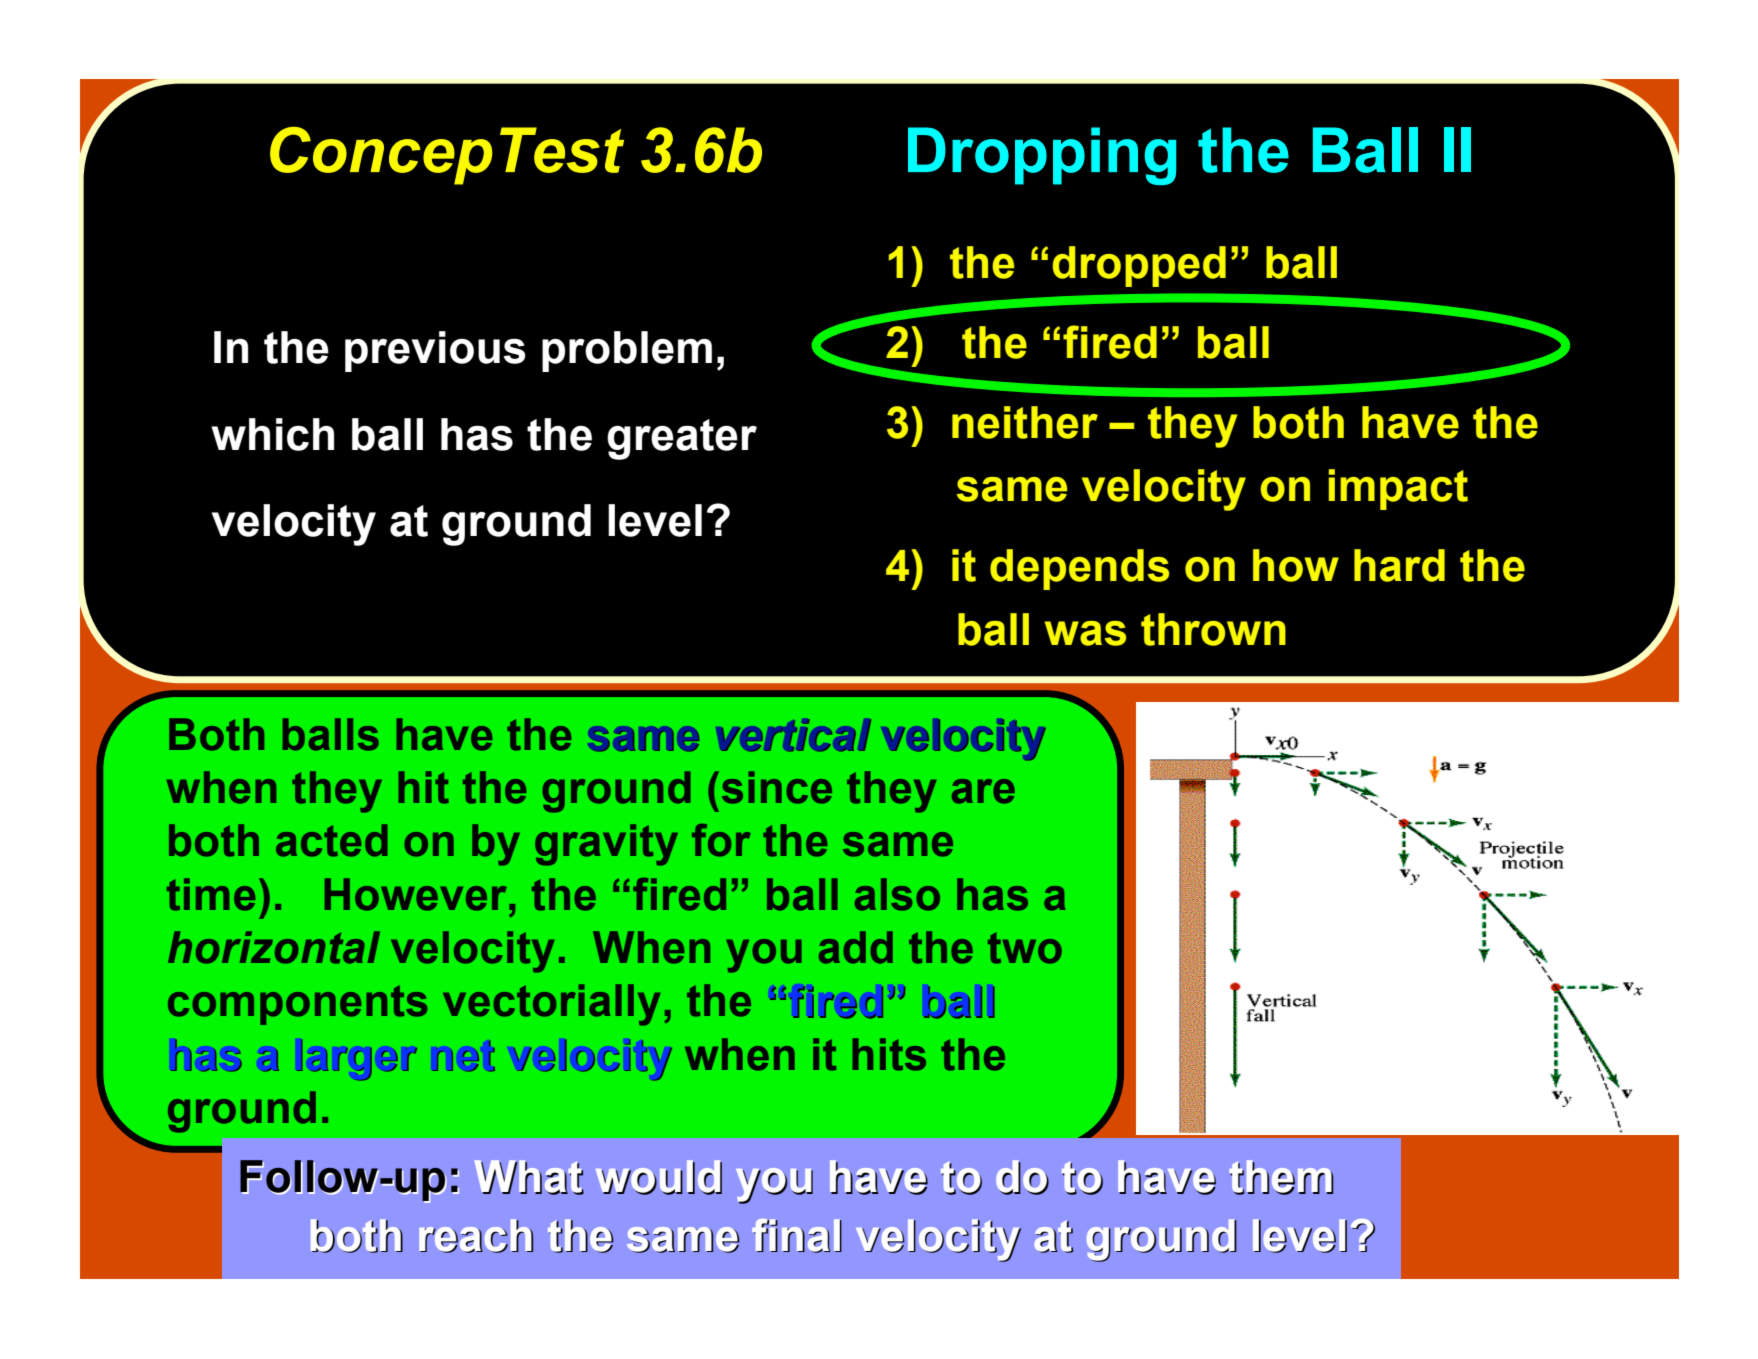 The height and width of the screenshot is (1359, 1758). What do you see at coordinates (1281, 1177) in the screenshot?
I see `them` at bounding box center [1281, 1177].
